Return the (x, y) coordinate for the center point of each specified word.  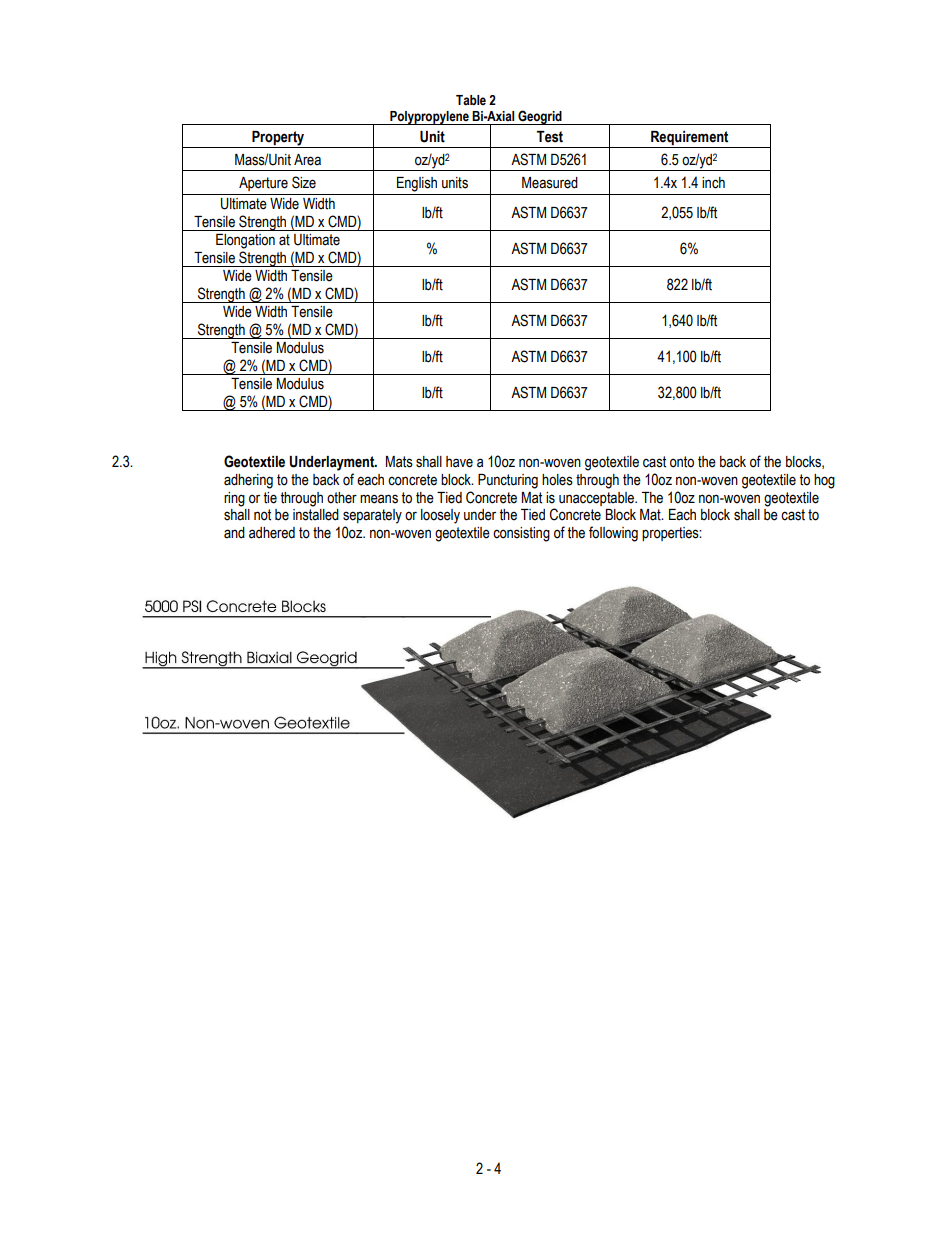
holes (557, 480)
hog (824, 481)
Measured (550, 183)
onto (682, 462)
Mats (399, 462)
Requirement (689, 138)
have (459, 462)
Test (550, 137)
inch (713, 183)
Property (278, 138)
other (342, 498)
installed (316, 515)
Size (304, 182)
